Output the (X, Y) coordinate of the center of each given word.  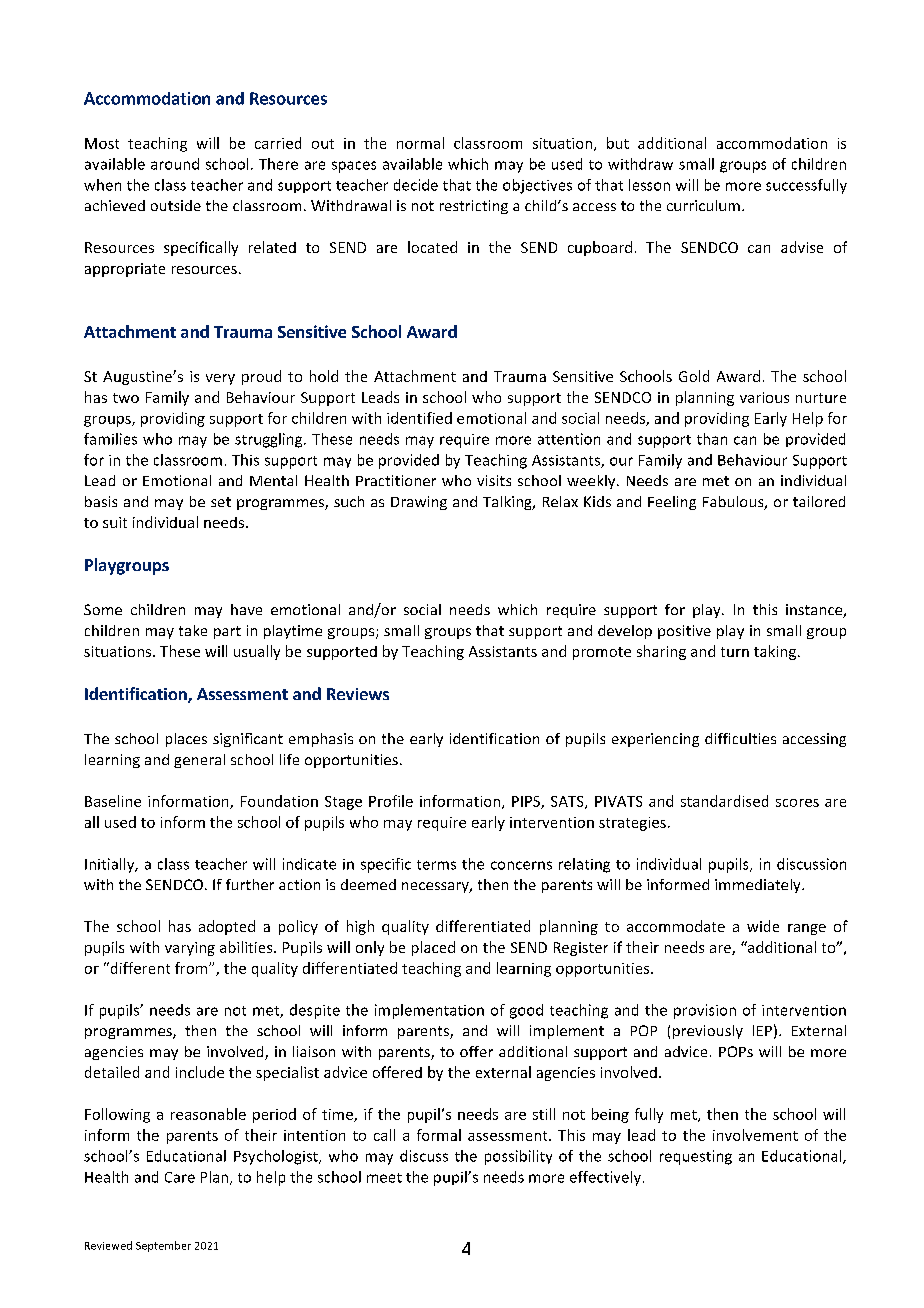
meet (384, 1178)
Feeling (672, 503)
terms (436, 865)
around (175, 164)
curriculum (703, 205)
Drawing (419, 503)
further (250, 884)
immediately (759, 886)
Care (180, 1177)
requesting (696, 1157)
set (221, 502)
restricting (474, 207)
